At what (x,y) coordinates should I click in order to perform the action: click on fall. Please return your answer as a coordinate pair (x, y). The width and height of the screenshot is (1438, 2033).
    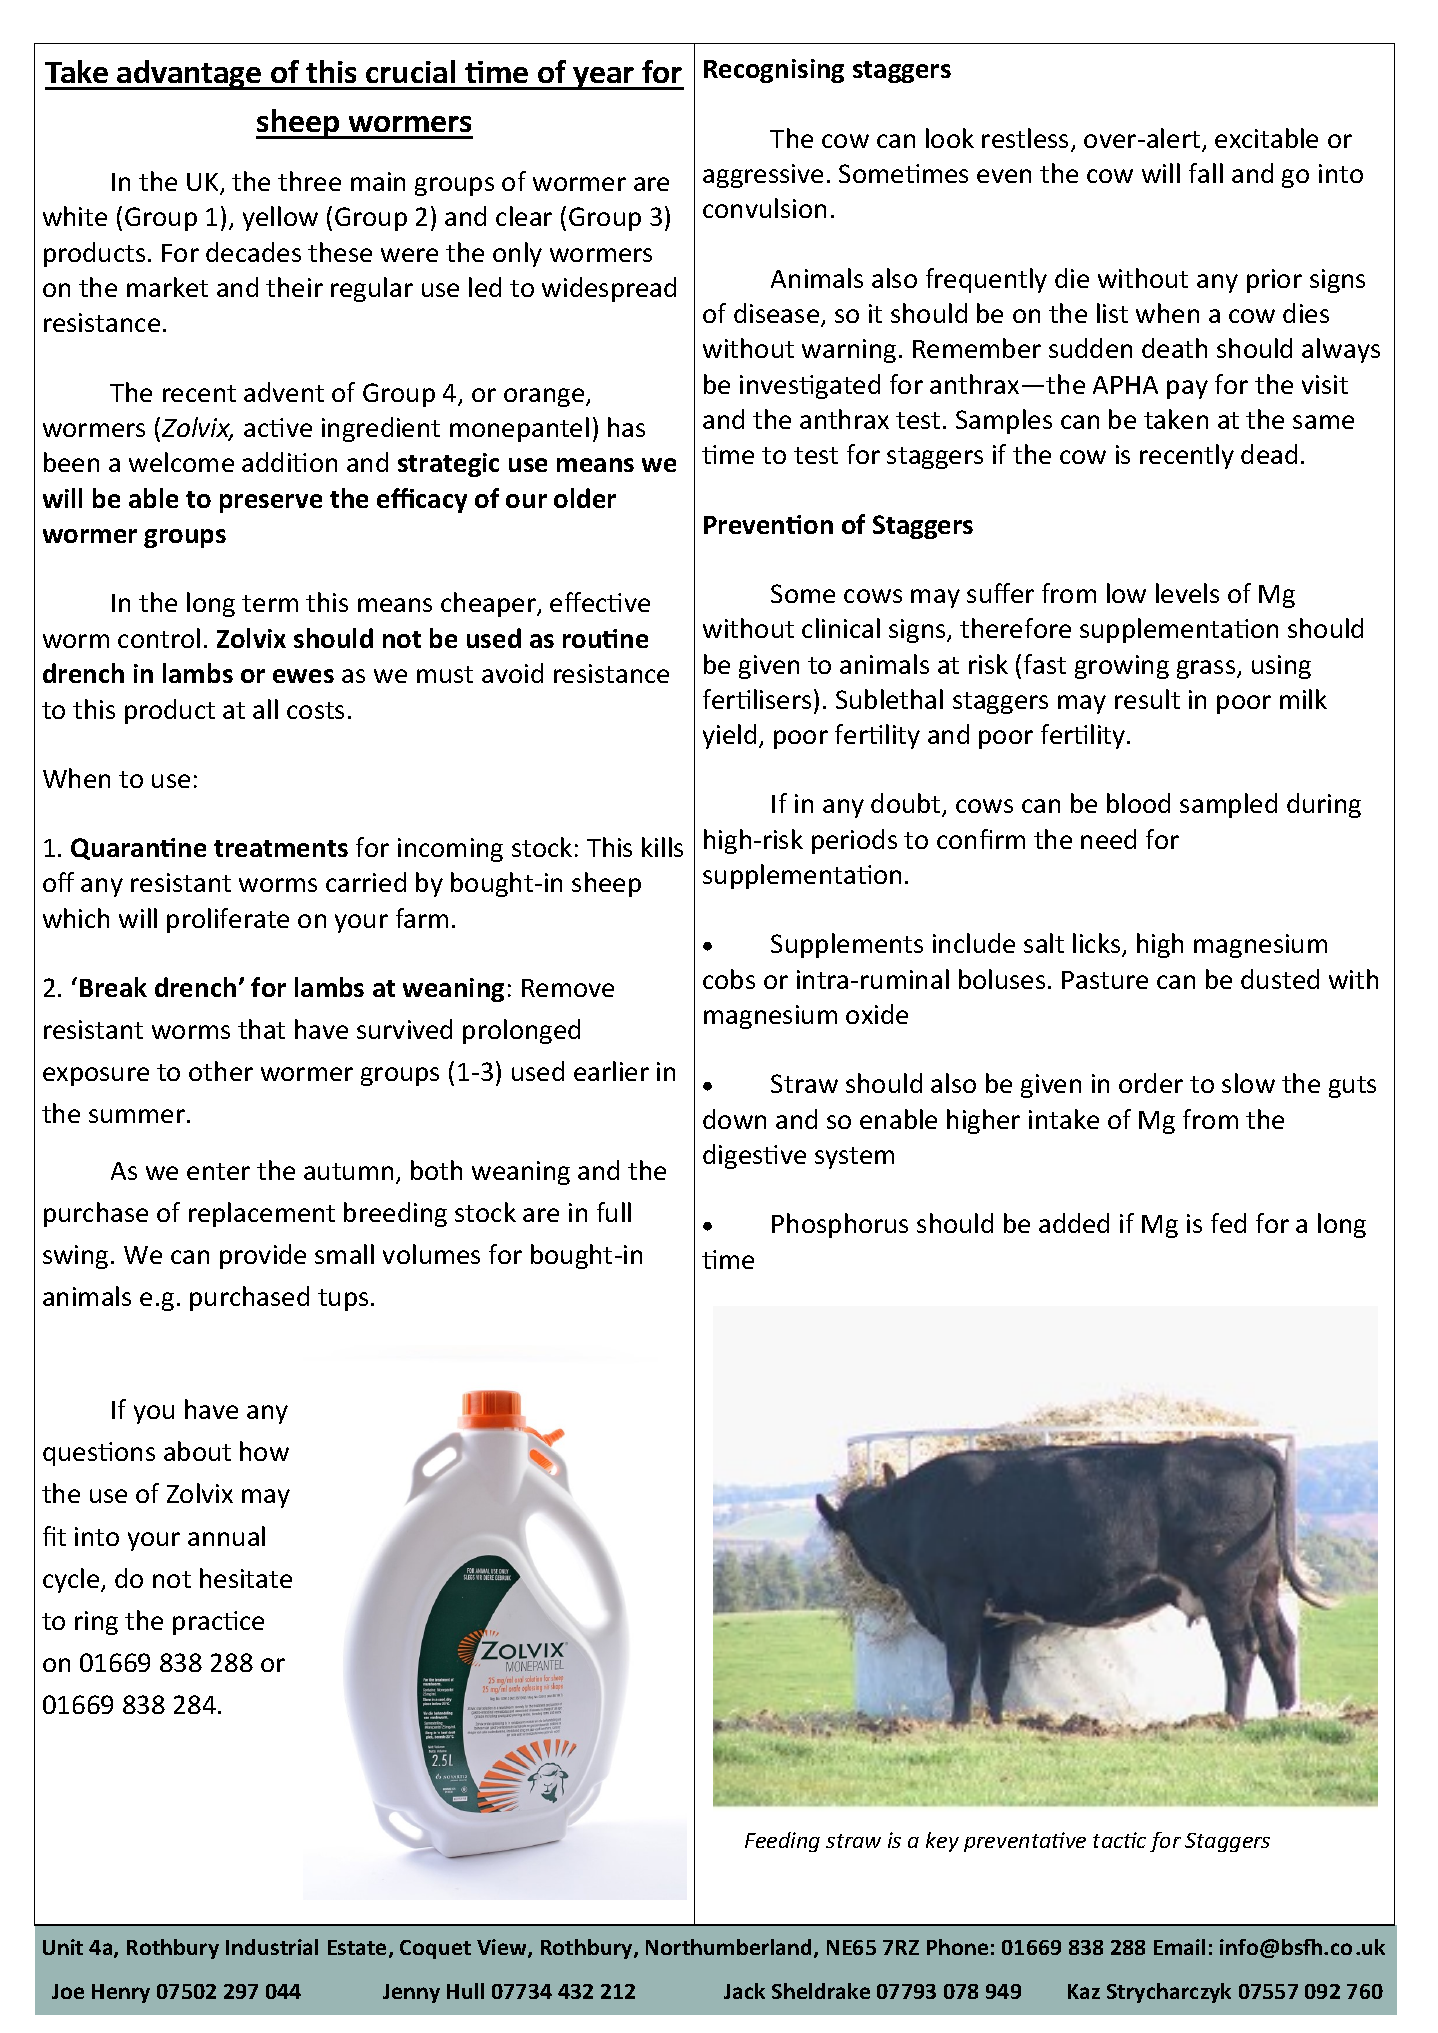
    Looking at the image, I should click on (1206, 173).
